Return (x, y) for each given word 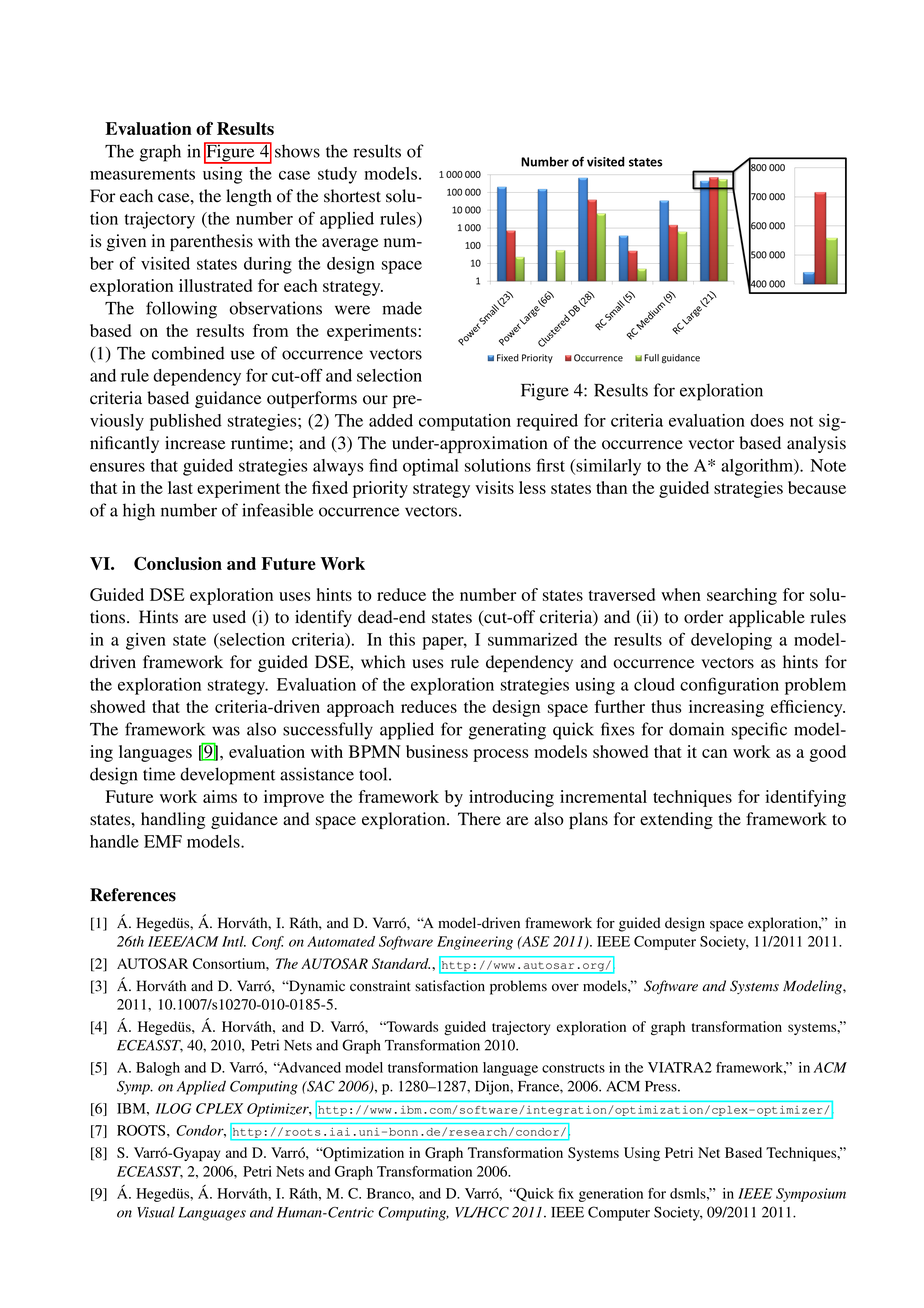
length (249, 197)
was (226, 731)
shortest (352, 196)
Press (662, 1086)
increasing (726, 708)
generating (507, 731)
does (767, 420)
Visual (156, 1212)
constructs (573, 1068)
